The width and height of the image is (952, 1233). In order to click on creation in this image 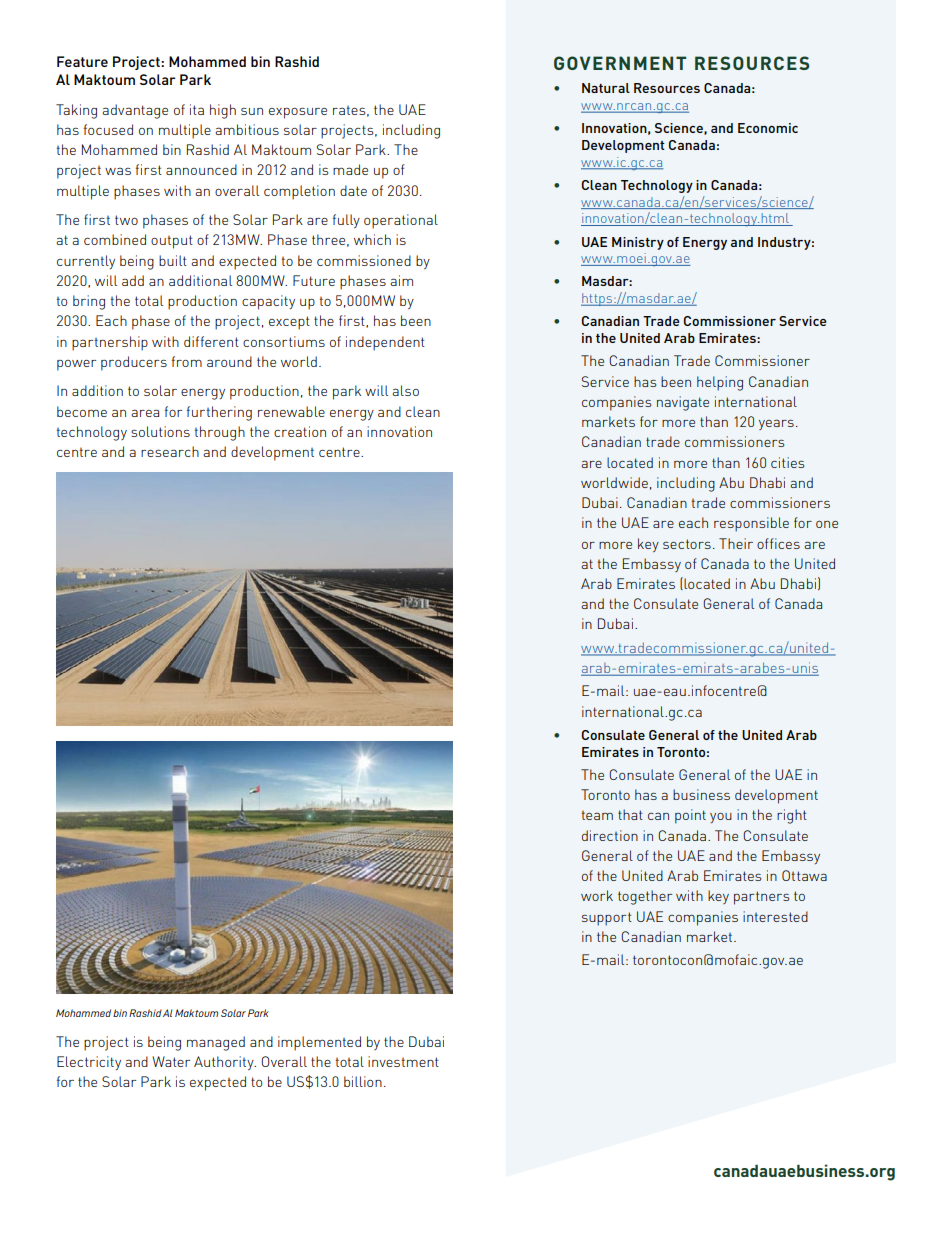, I will do `click(300, 431)`.
